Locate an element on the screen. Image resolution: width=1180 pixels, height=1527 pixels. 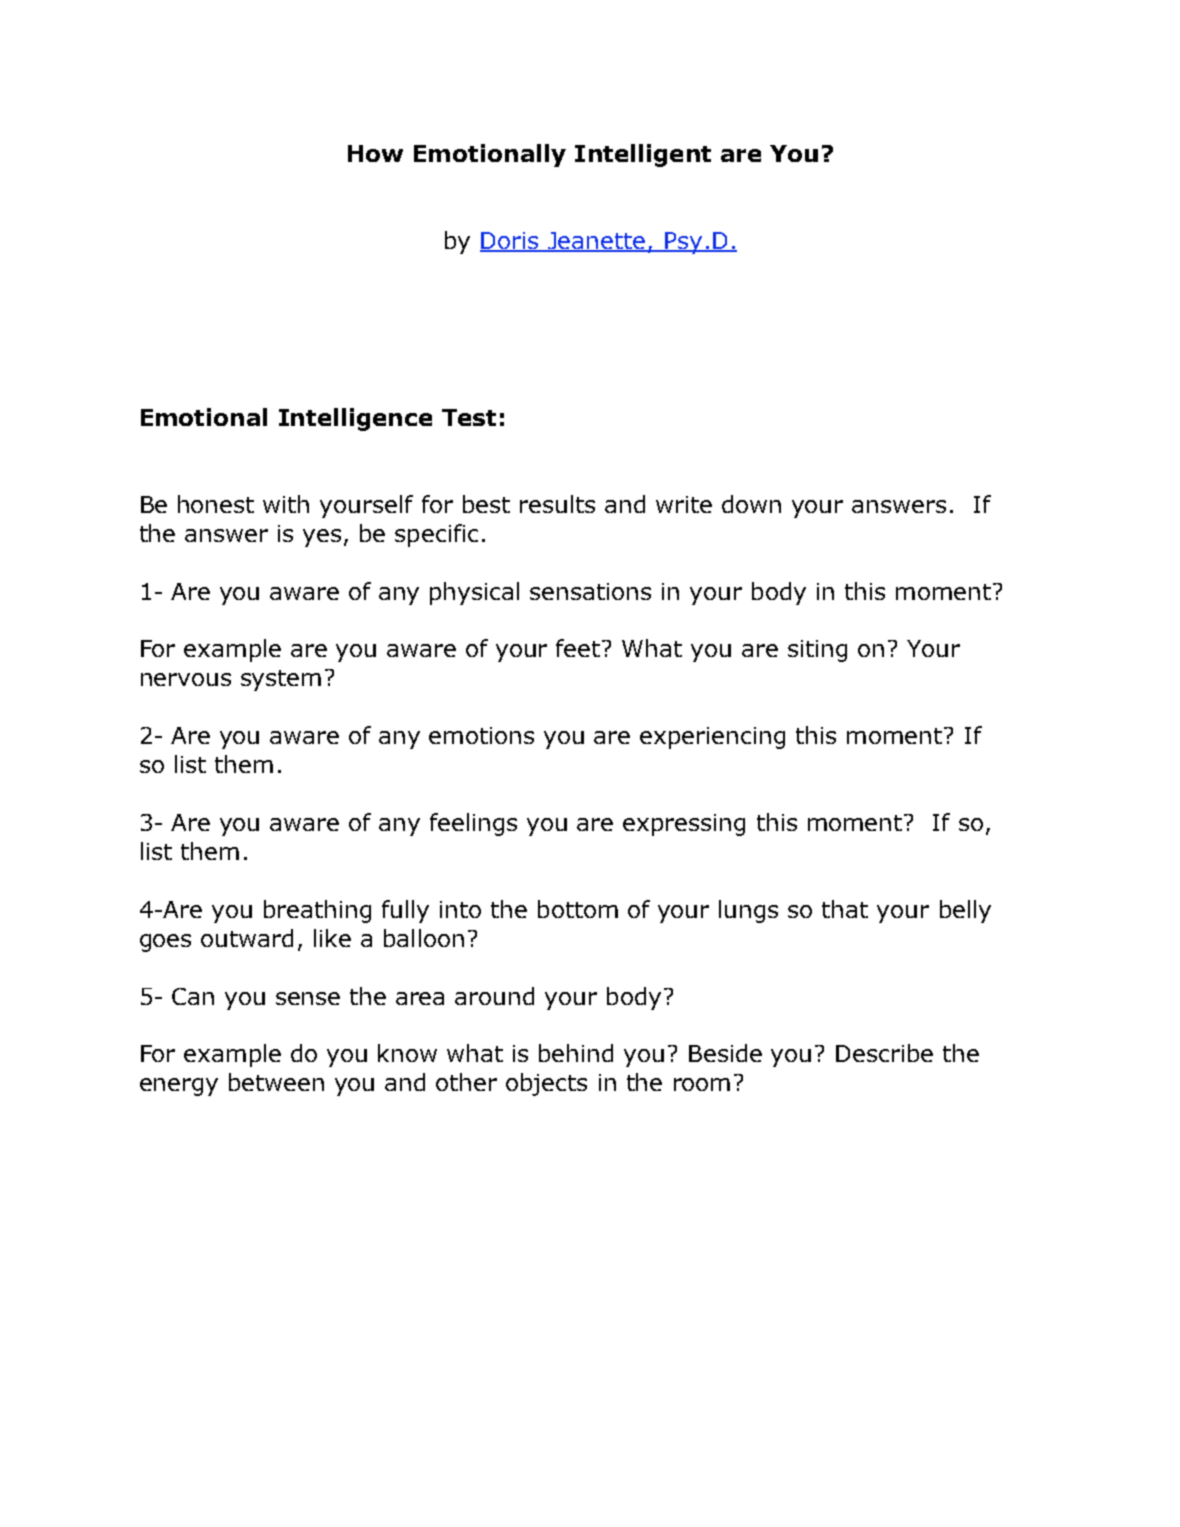
breathing is located at coordinates (317, 911).
